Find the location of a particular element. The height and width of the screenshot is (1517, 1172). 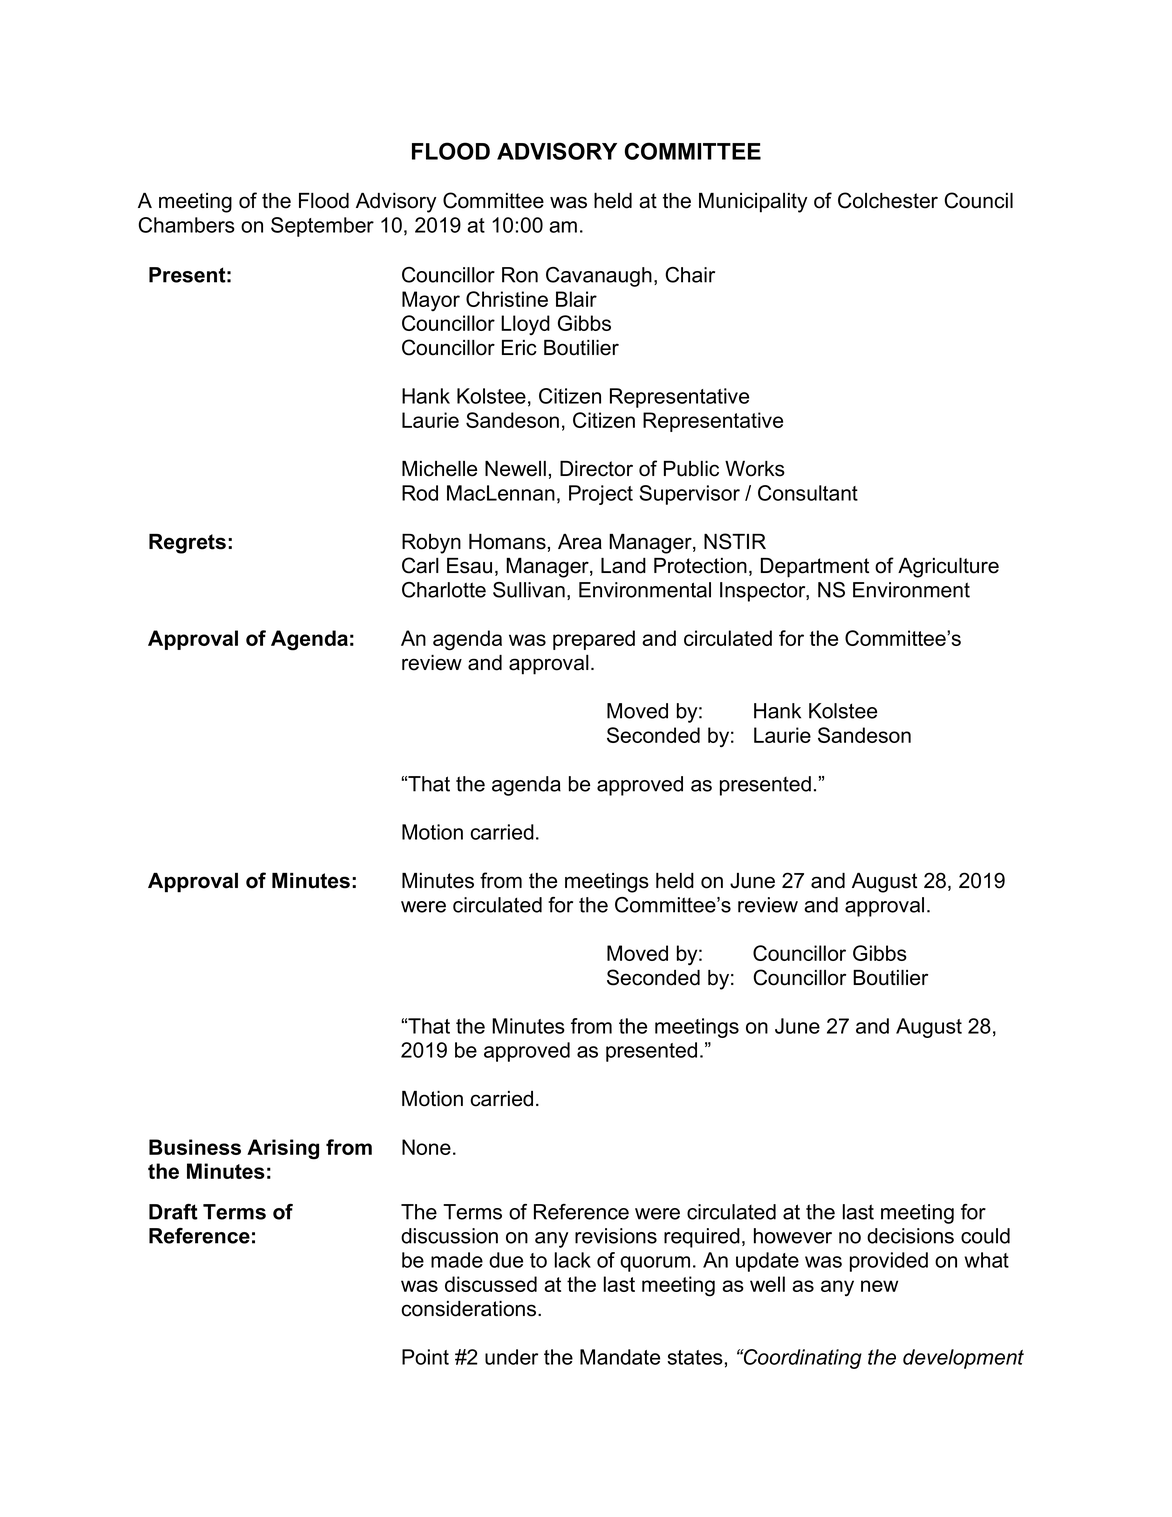

Cavanaugh is located at coordinates (599, 277).
